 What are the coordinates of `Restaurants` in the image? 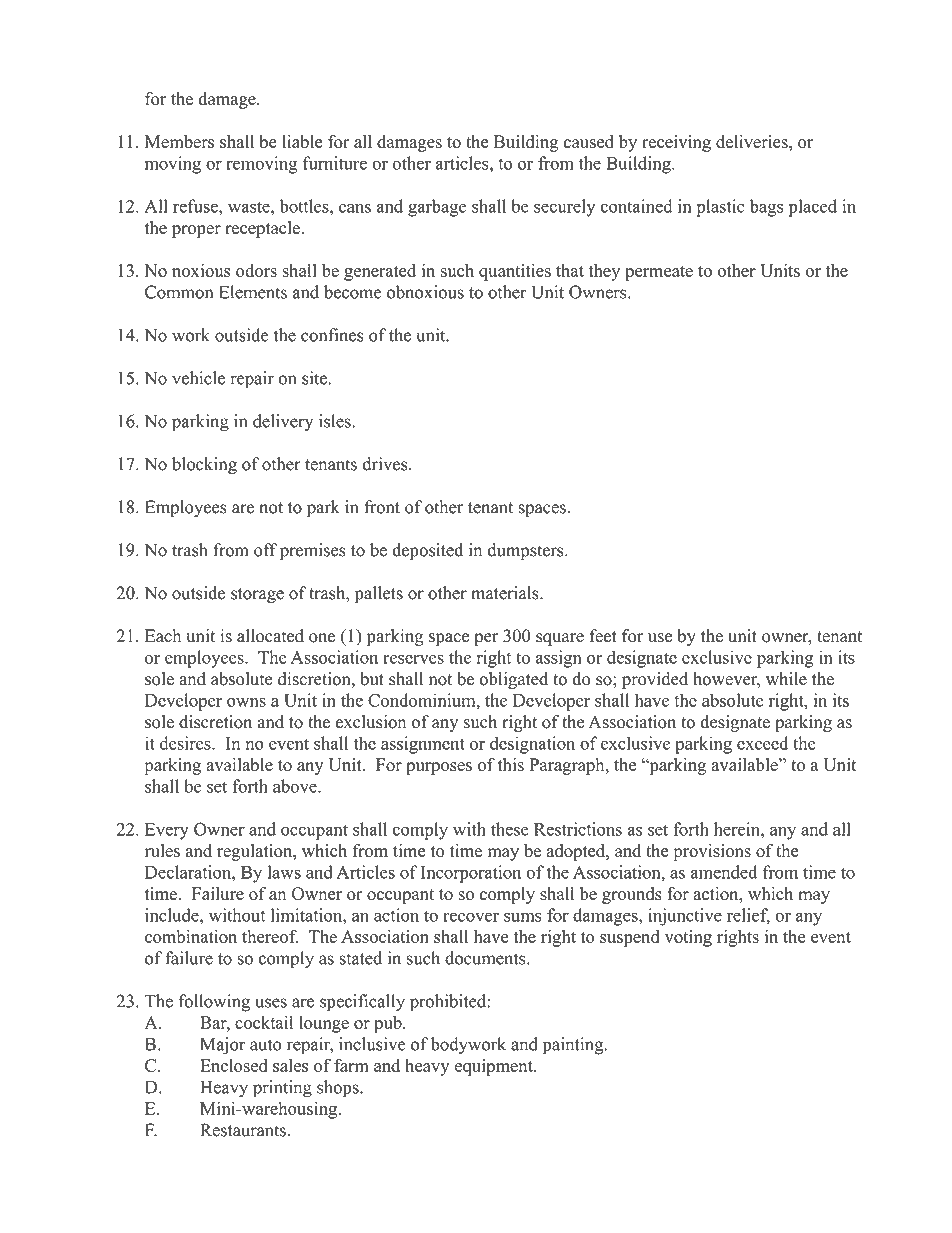 It's located at (243, 1130).
